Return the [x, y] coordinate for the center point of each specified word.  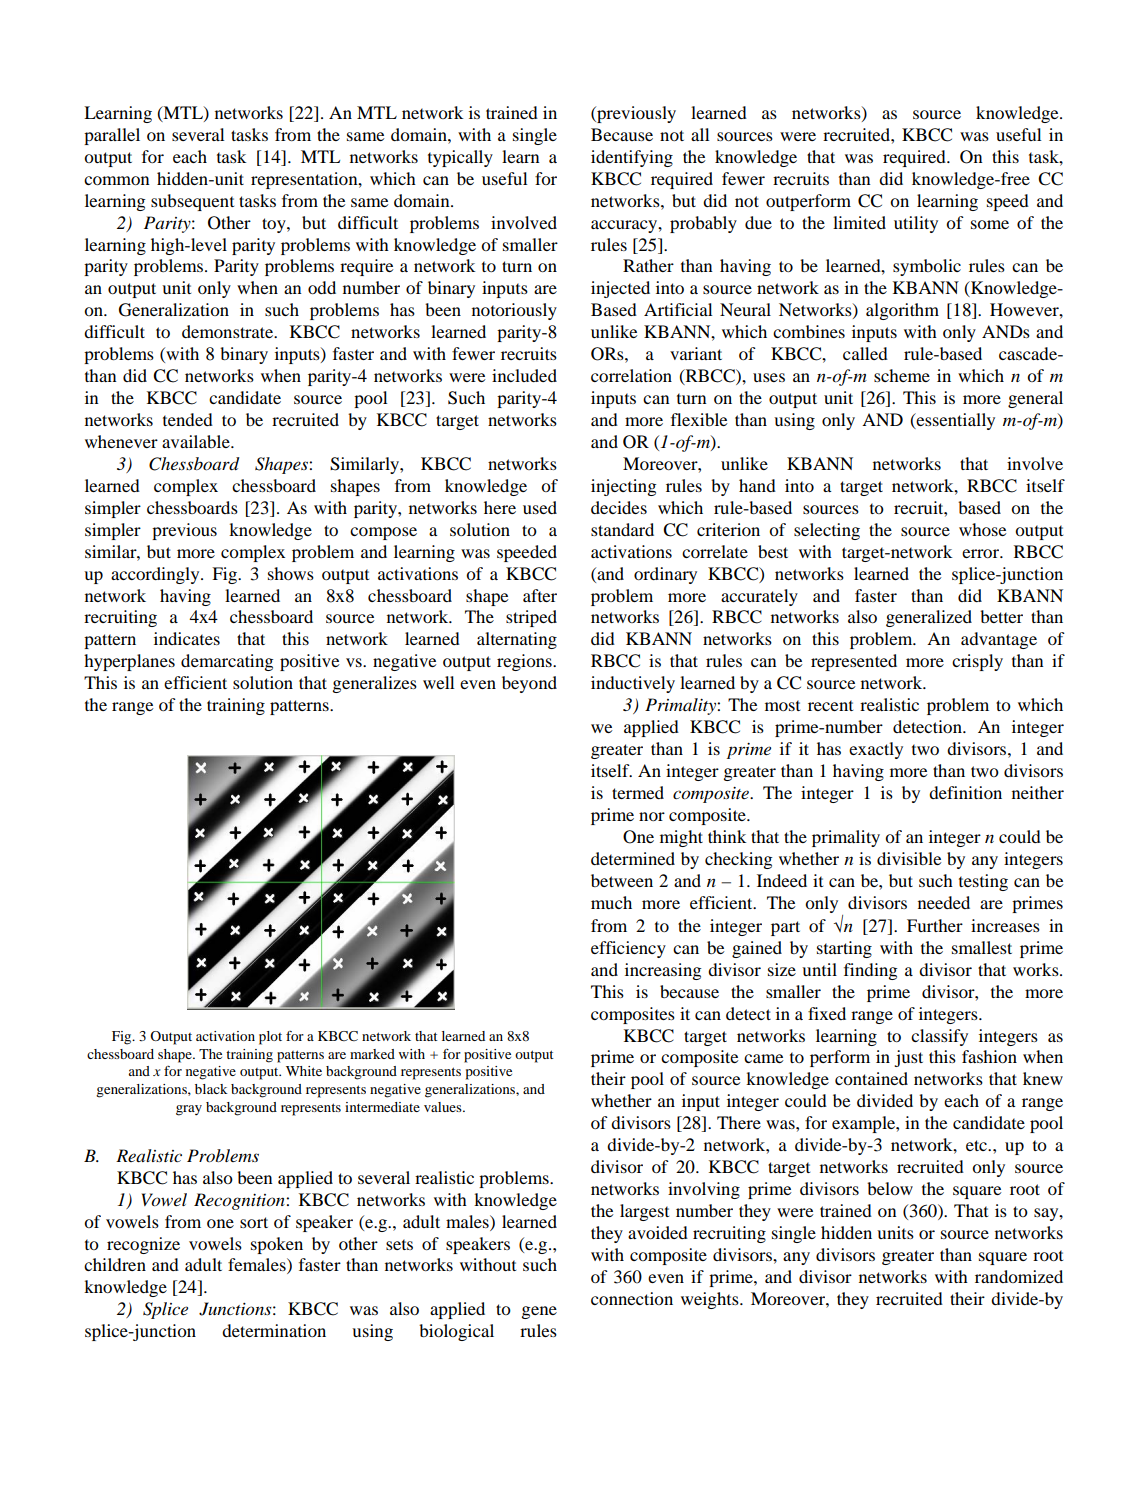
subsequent [192, 202]
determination [274, 1330]
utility [916, 224]
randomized [1019, 1276]
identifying [632, 158]
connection [632, 1298]
